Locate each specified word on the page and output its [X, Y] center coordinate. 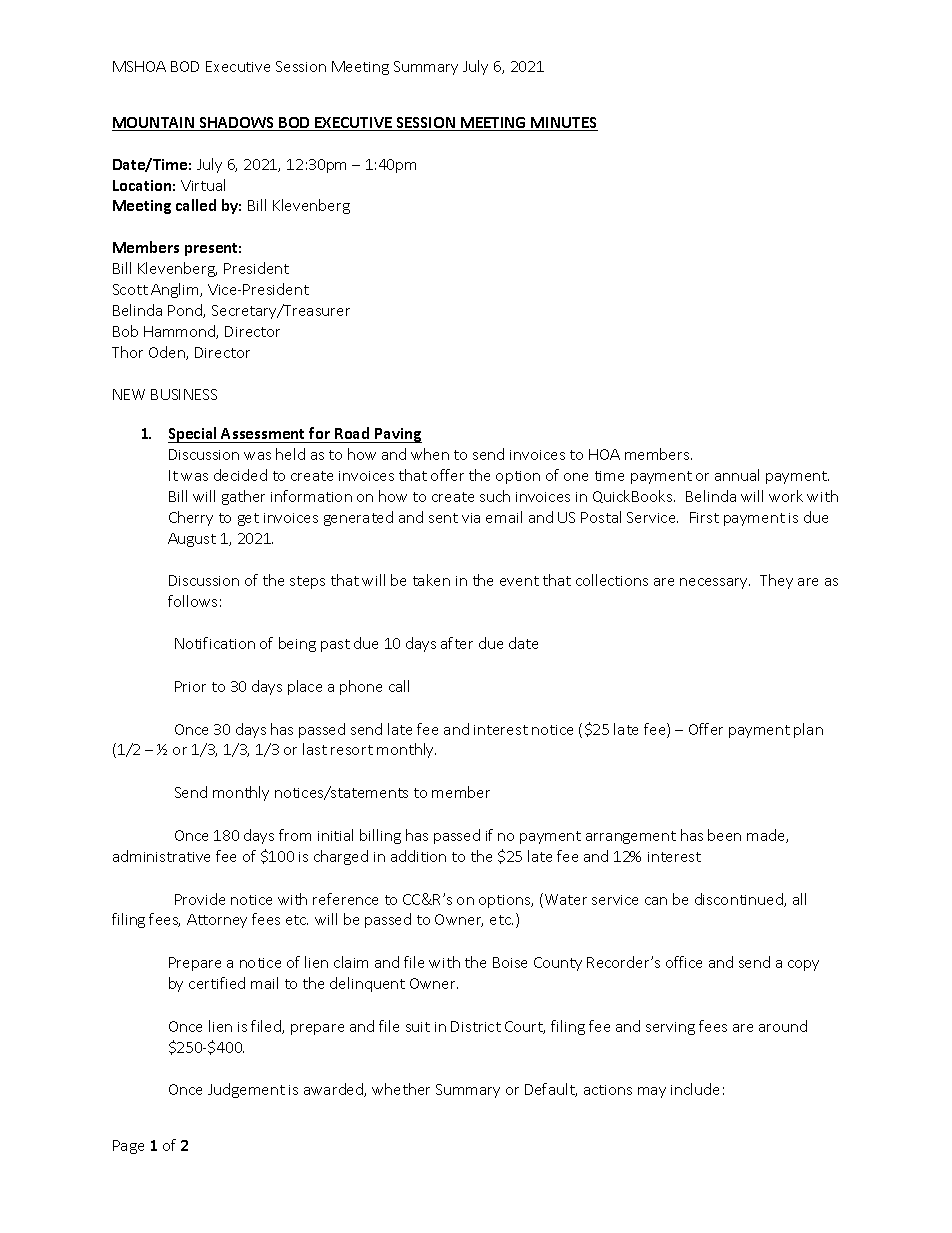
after [457, 643]
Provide [200, 899]
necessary [715, 583]
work [786, 496]
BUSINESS [184, 394]
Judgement [246, 1090]
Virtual [203, 185]
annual [737, 475]
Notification [215, 643]
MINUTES [564, 124]
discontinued [740, 900]
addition [418, 856]
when [430, 454]
